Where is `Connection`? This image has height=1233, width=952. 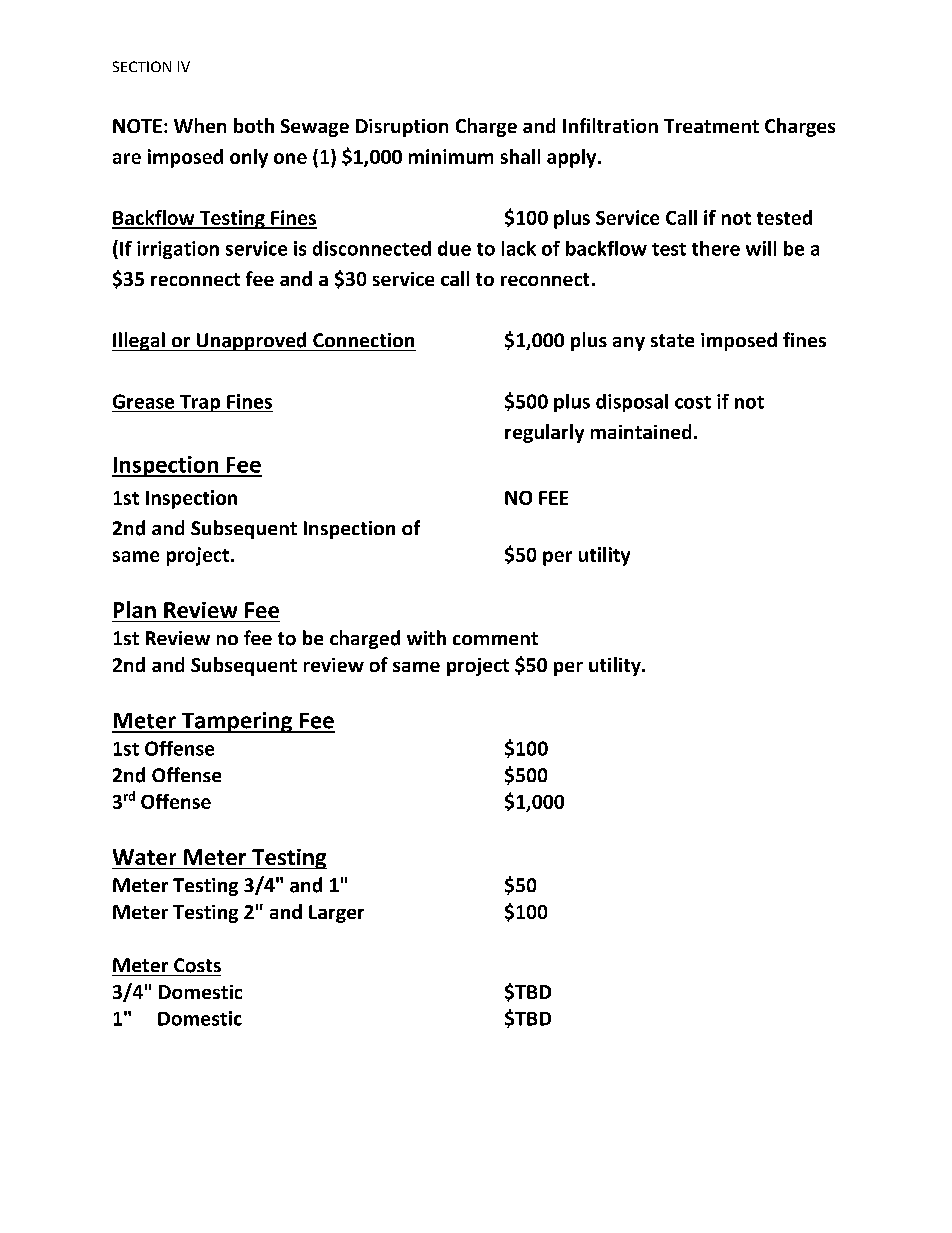
Connection is located at coordinates (363, 340).
